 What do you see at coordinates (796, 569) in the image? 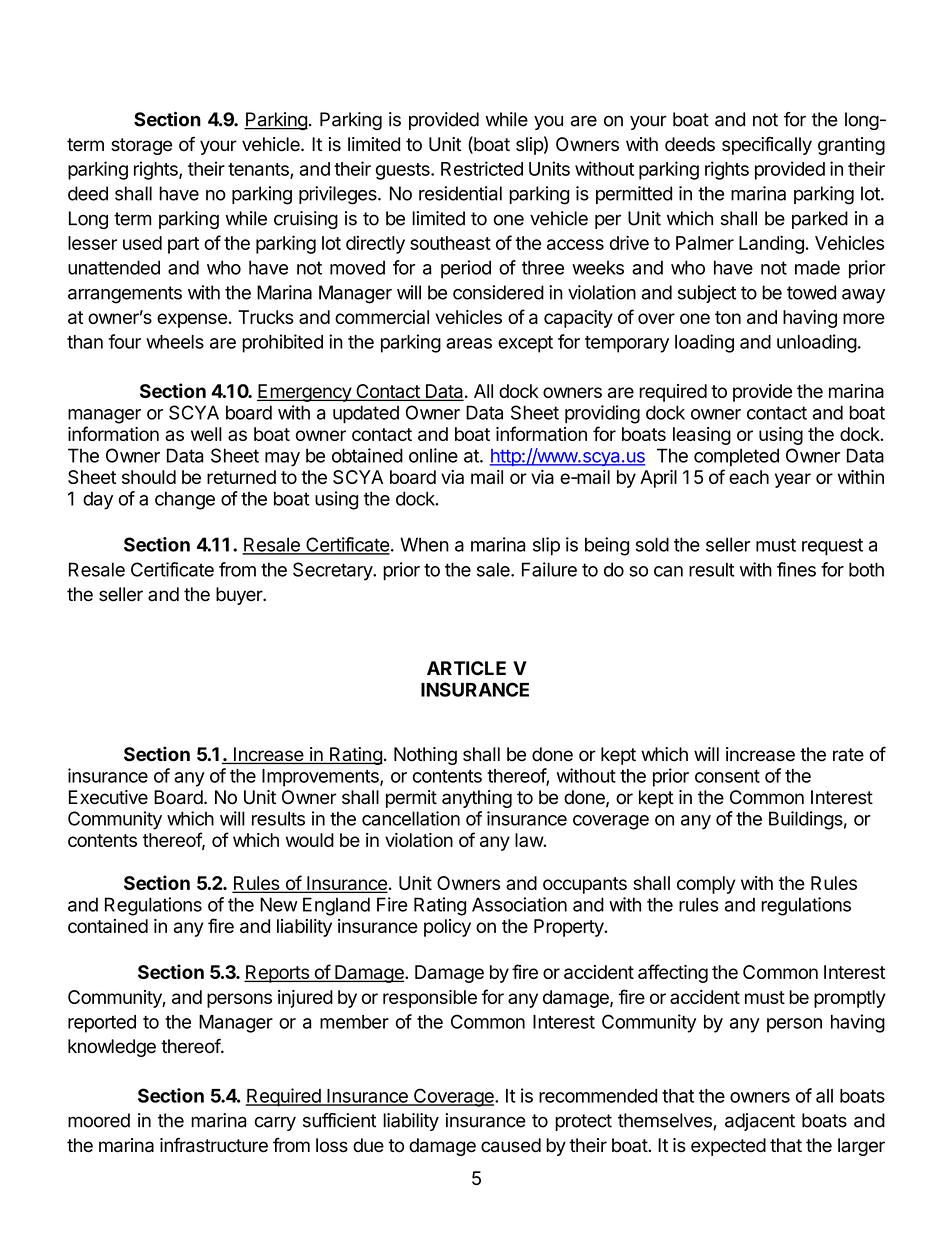
I see `fines` at bounding box center [796, 569].
